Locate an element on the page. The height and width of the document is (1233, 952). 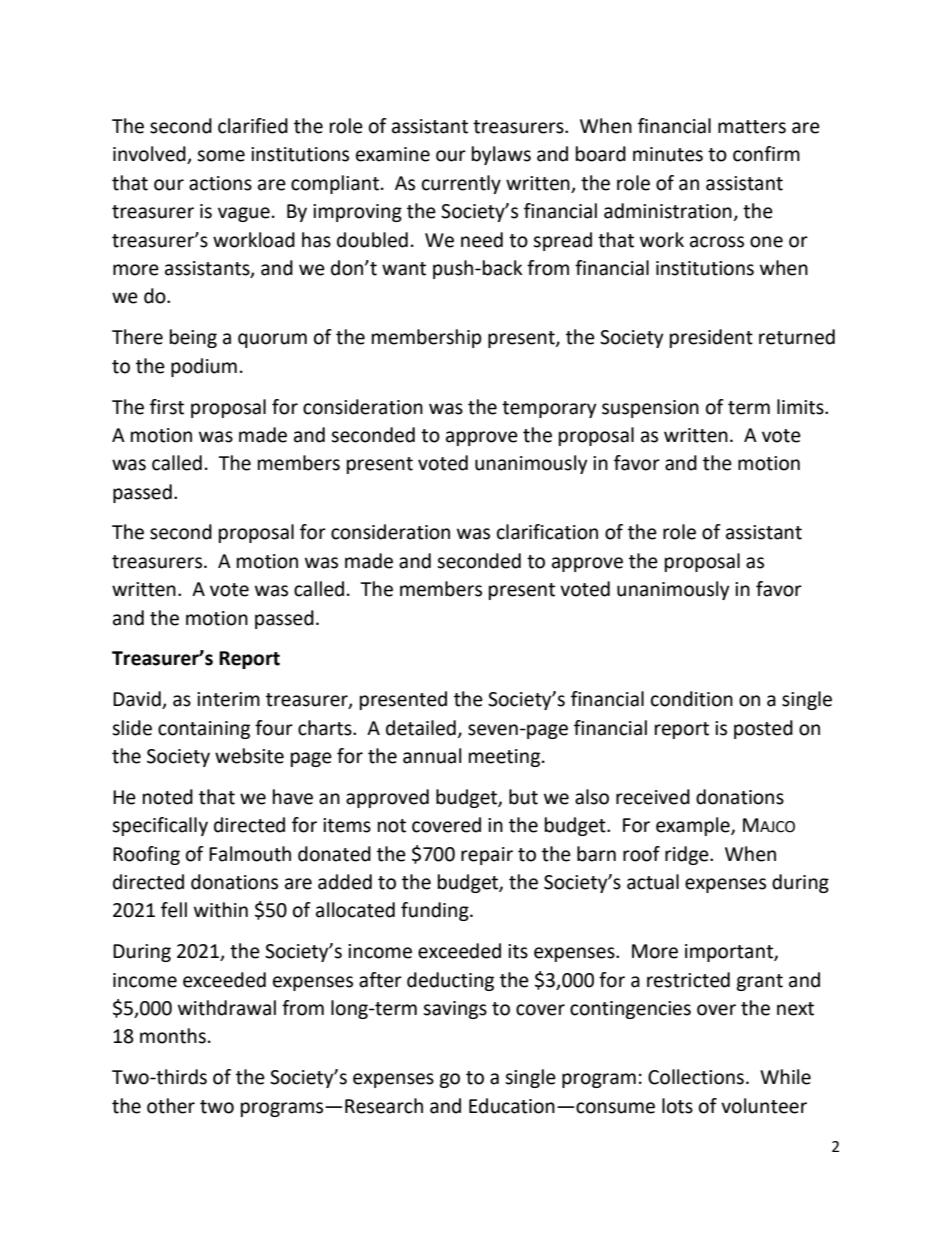
ridge is located at coordinates (688, 855).
